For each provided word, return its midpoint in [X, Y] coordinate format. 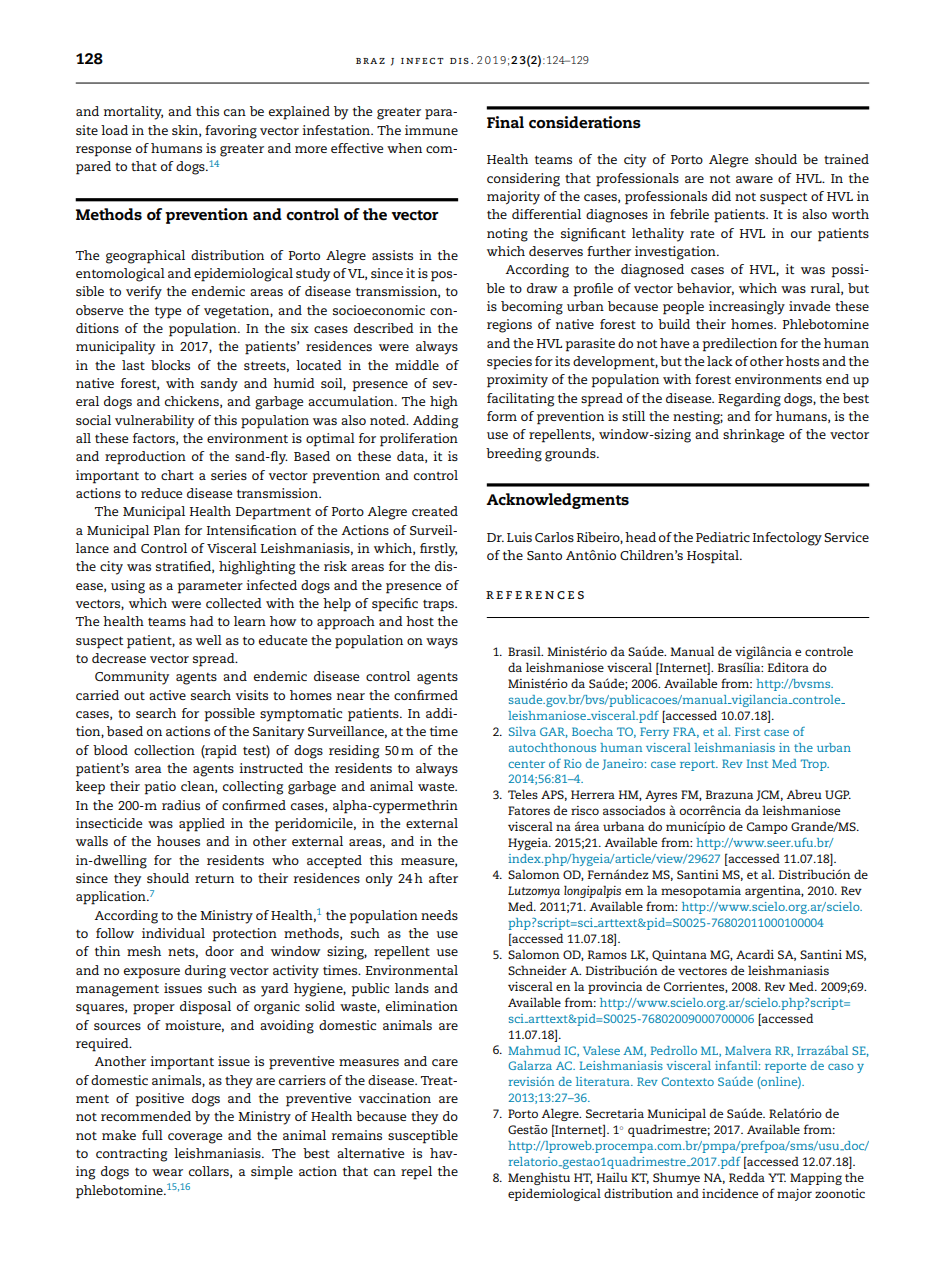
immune [431, 130]
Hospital [714, 557]
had [202, 621]
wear [167, 1172]
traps [439, 606]
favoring [231, 132]
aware [754, 179]
